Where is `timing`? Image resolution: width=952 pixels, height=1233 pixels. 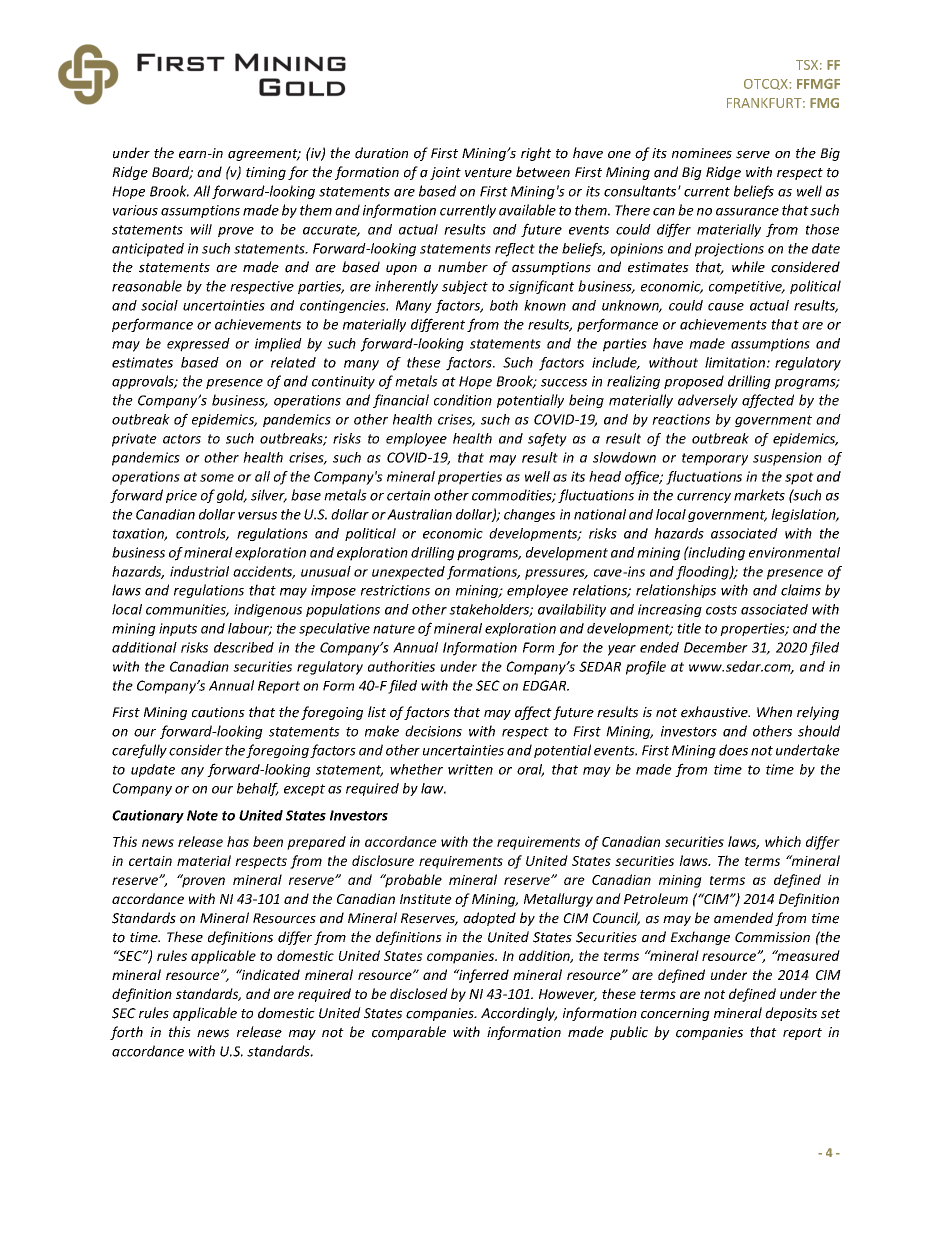
timing is located at coordinates (266, 173).
